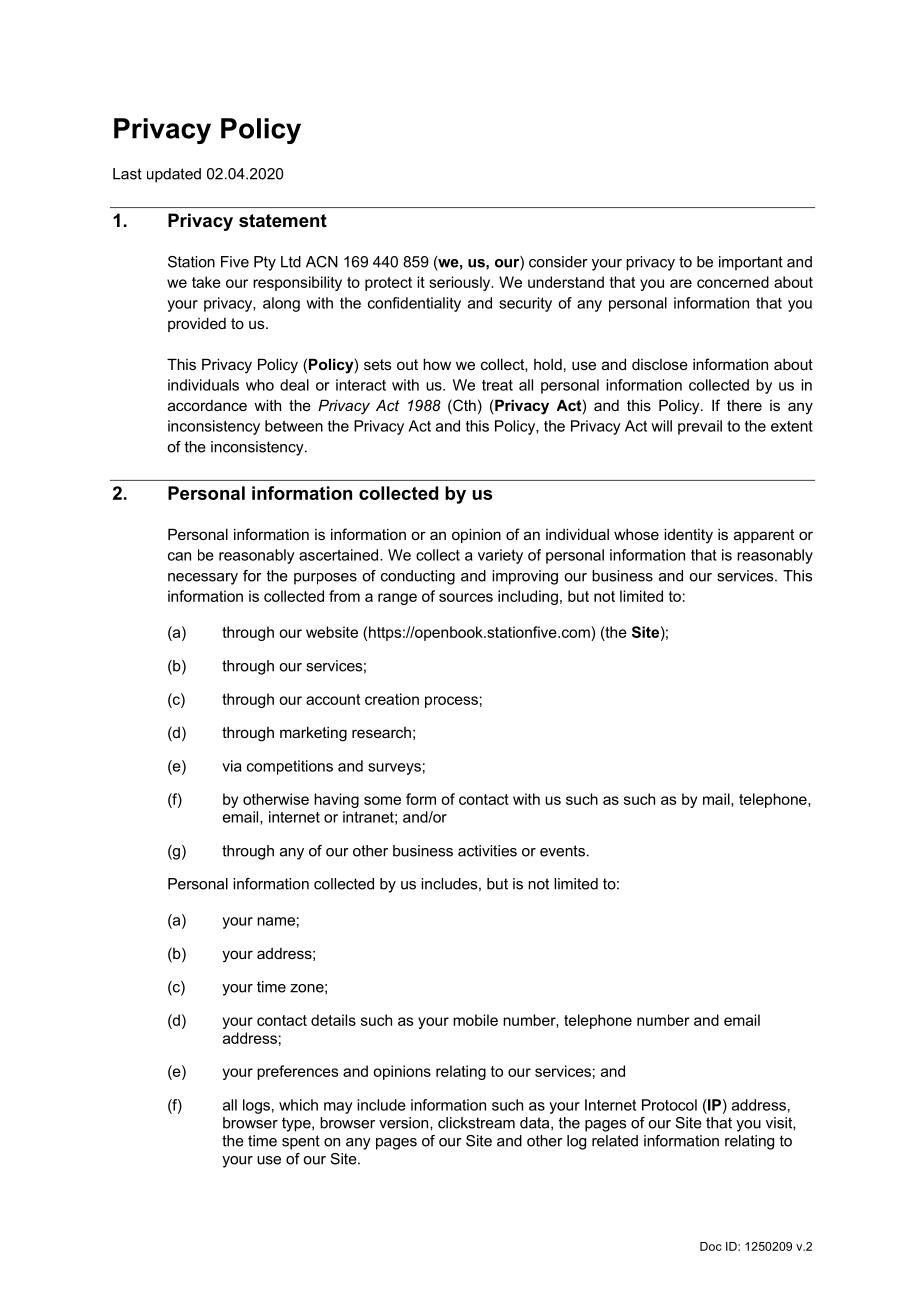  Describe the element at coordinates (688, 536) in the image. I see `identity` at that location.
